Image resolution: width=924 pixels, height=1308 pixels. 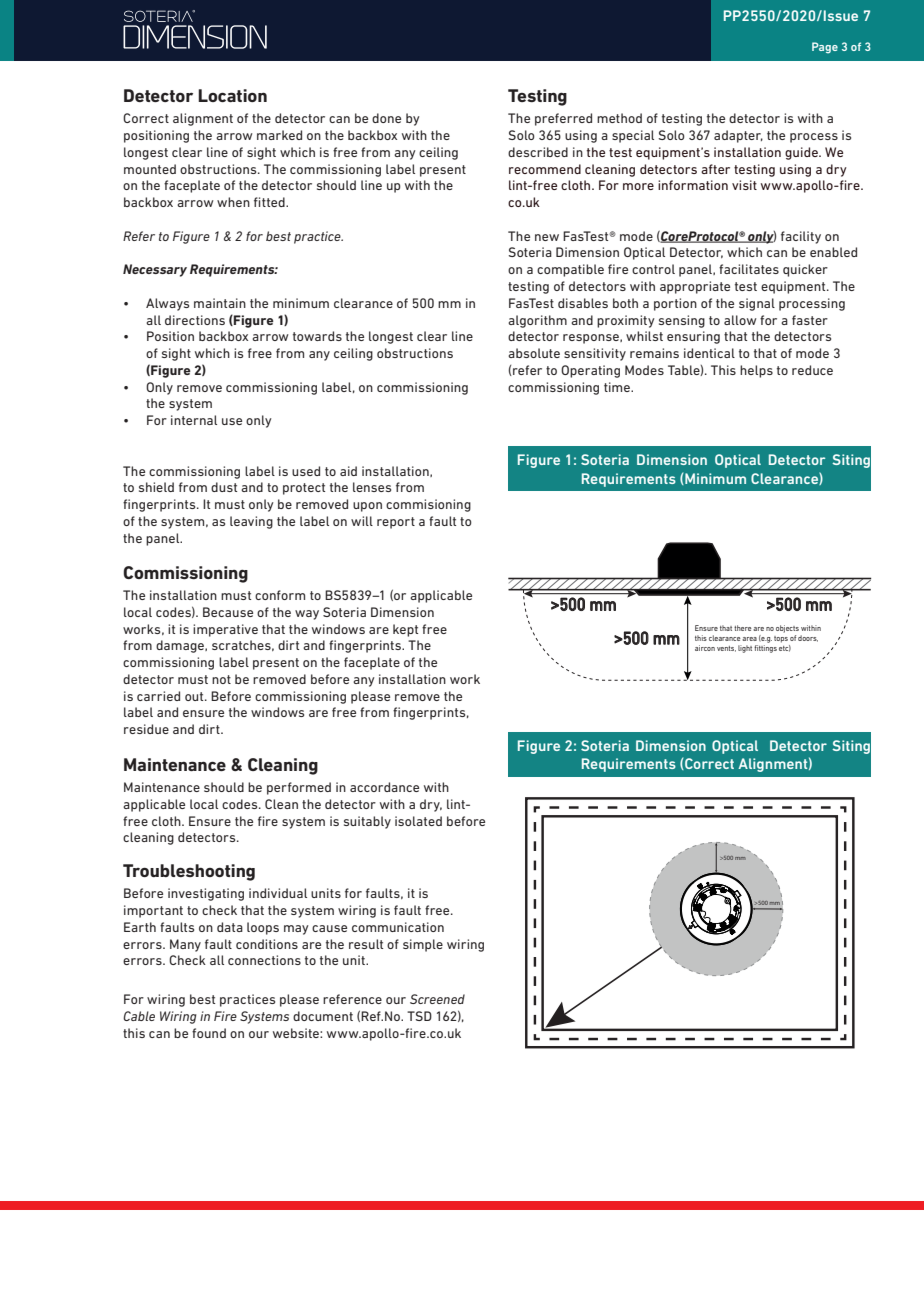 I want to click on maintain, so click(x=220, y=303).
